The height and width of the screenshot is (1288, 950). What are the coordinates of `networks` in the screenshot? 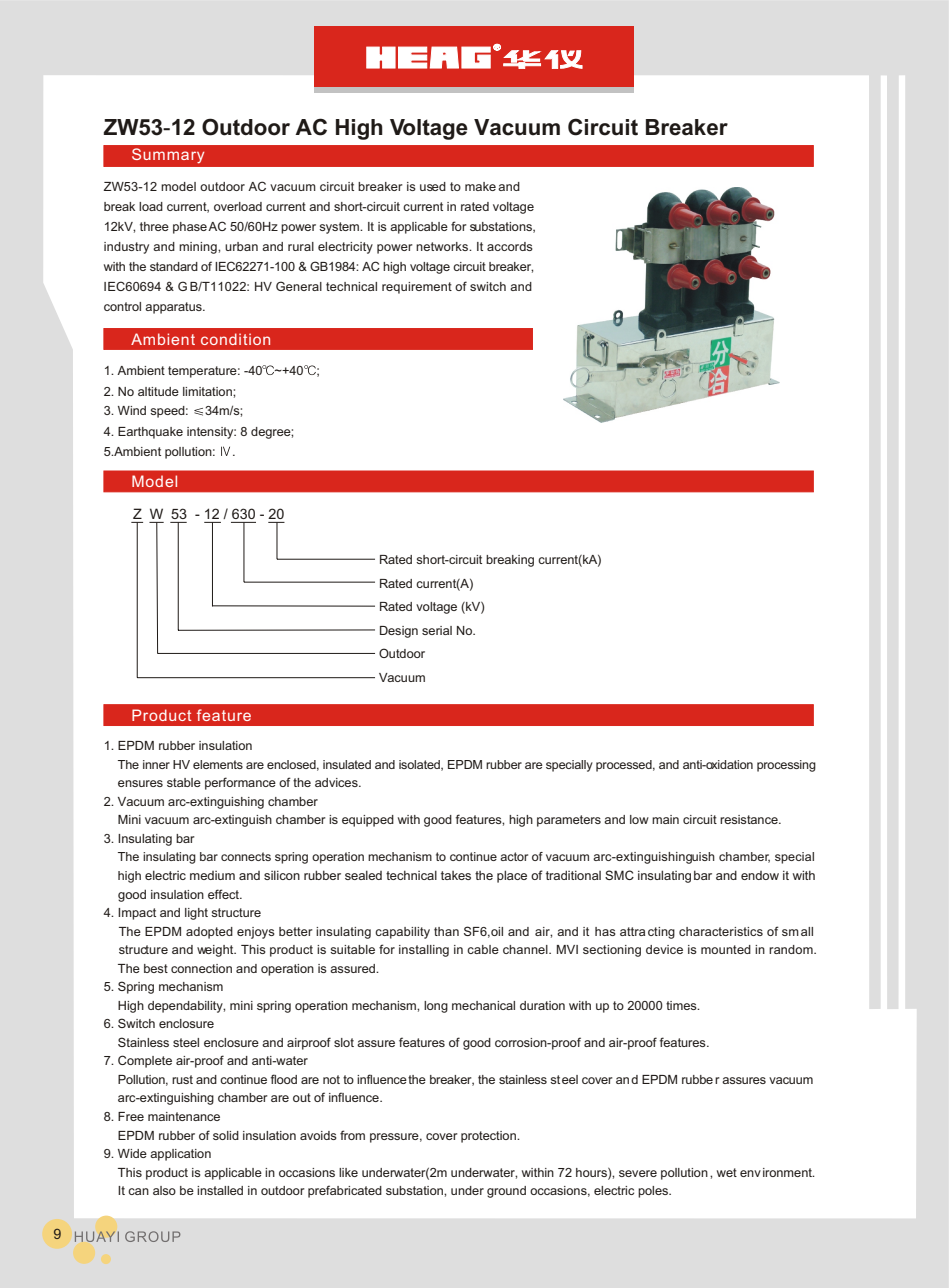 It's located at (443, 246).
